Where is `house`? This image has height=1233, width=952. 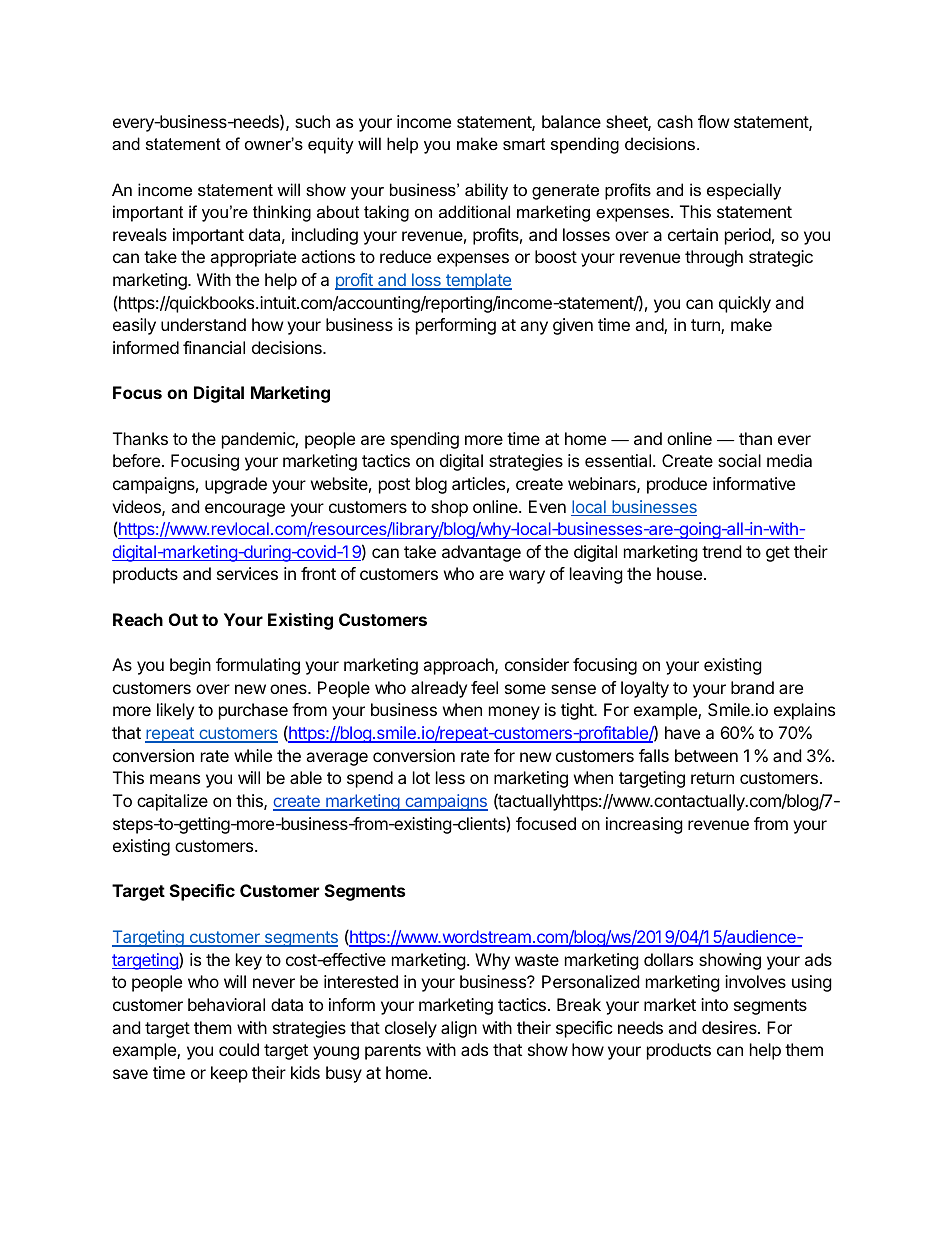 house is located at coordinates (679, 573).
